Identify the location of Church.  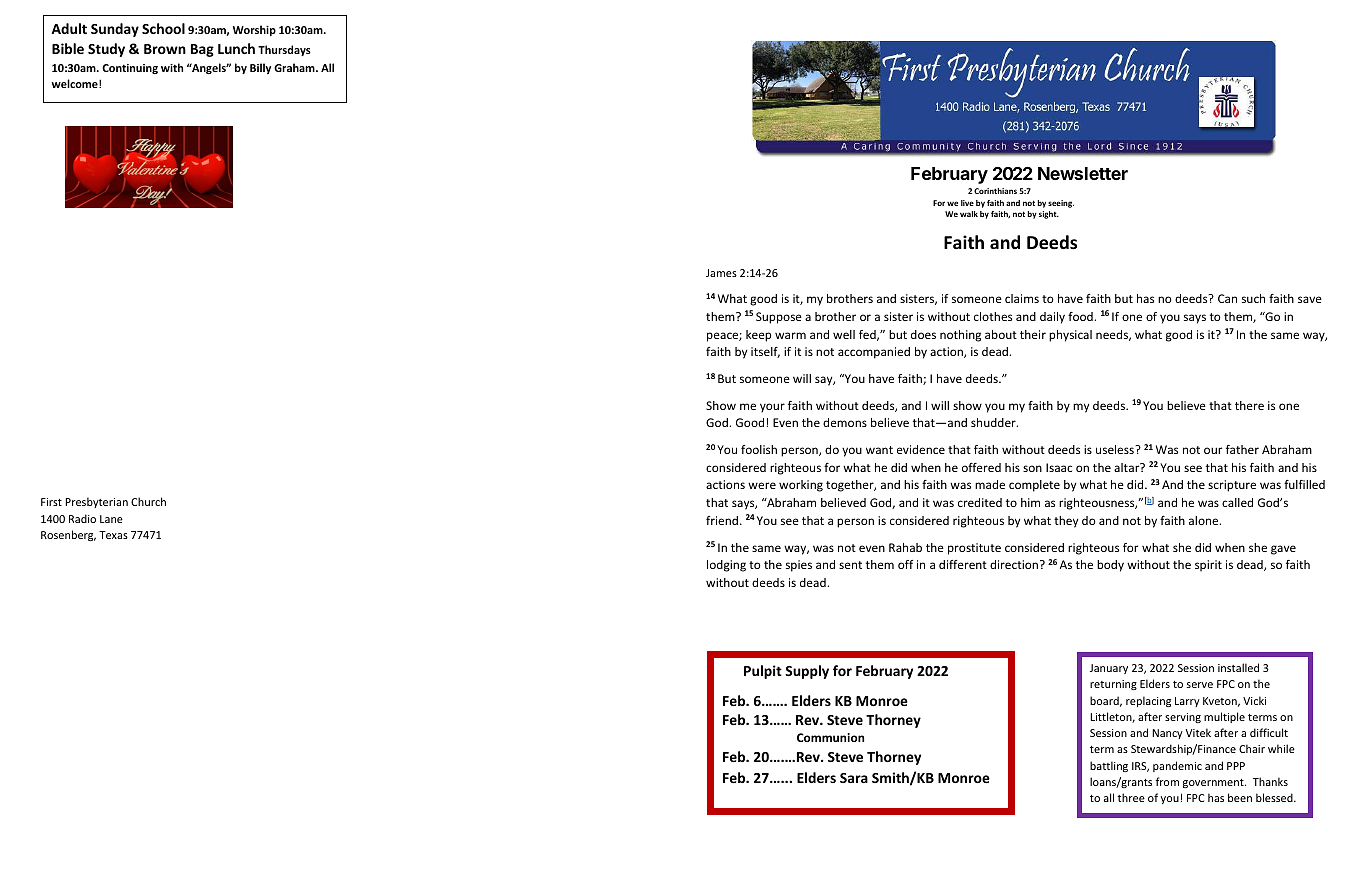
(148, 501).
